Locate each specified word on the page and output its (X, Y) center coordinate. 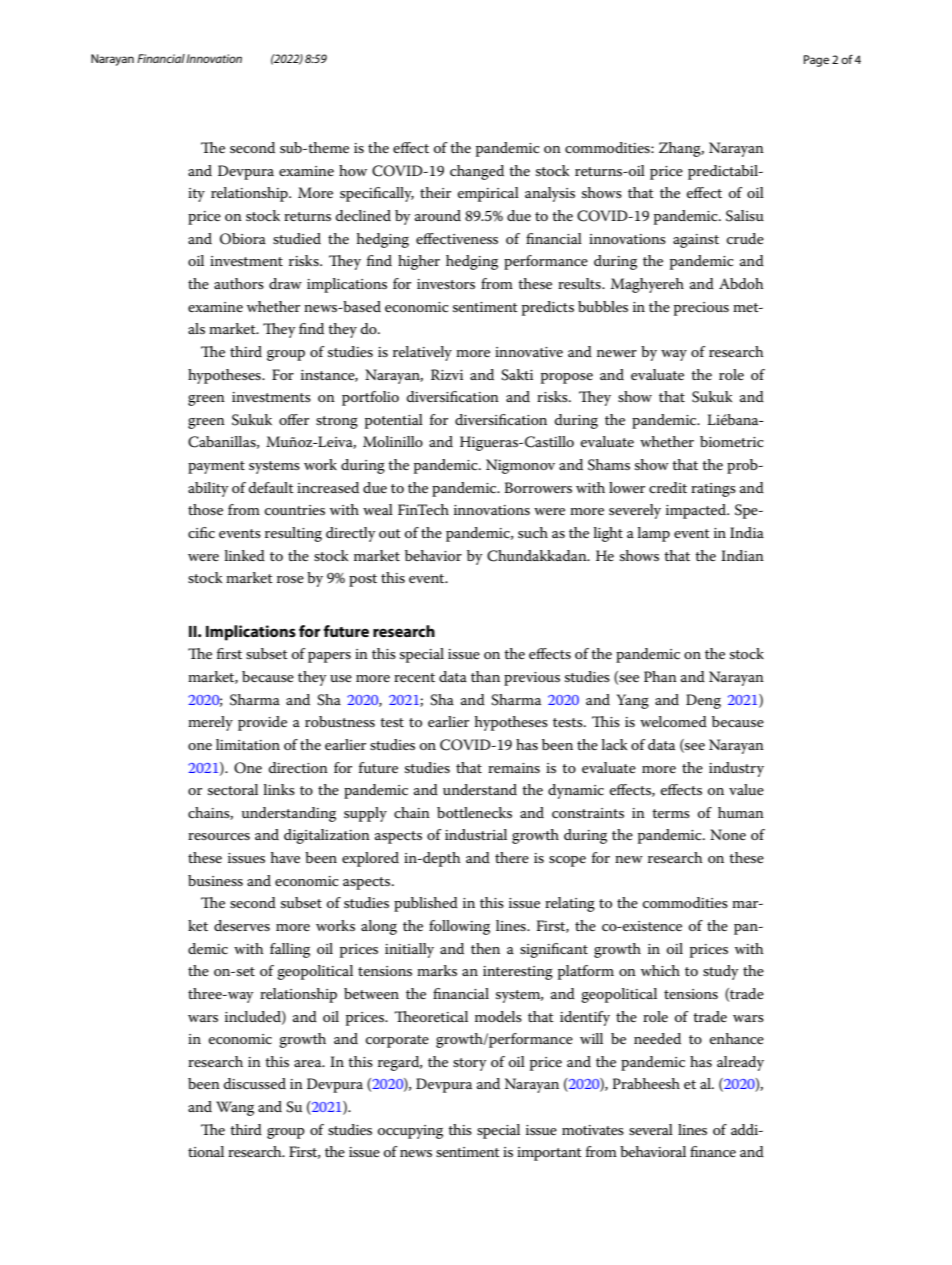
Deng (703, 701)
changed (477, 172)
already (740, 1063)
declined (363, 215)
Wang (235, 1108)
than (485, 676)
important (549, 1154)
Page (816, 61)
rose (290, 579)
